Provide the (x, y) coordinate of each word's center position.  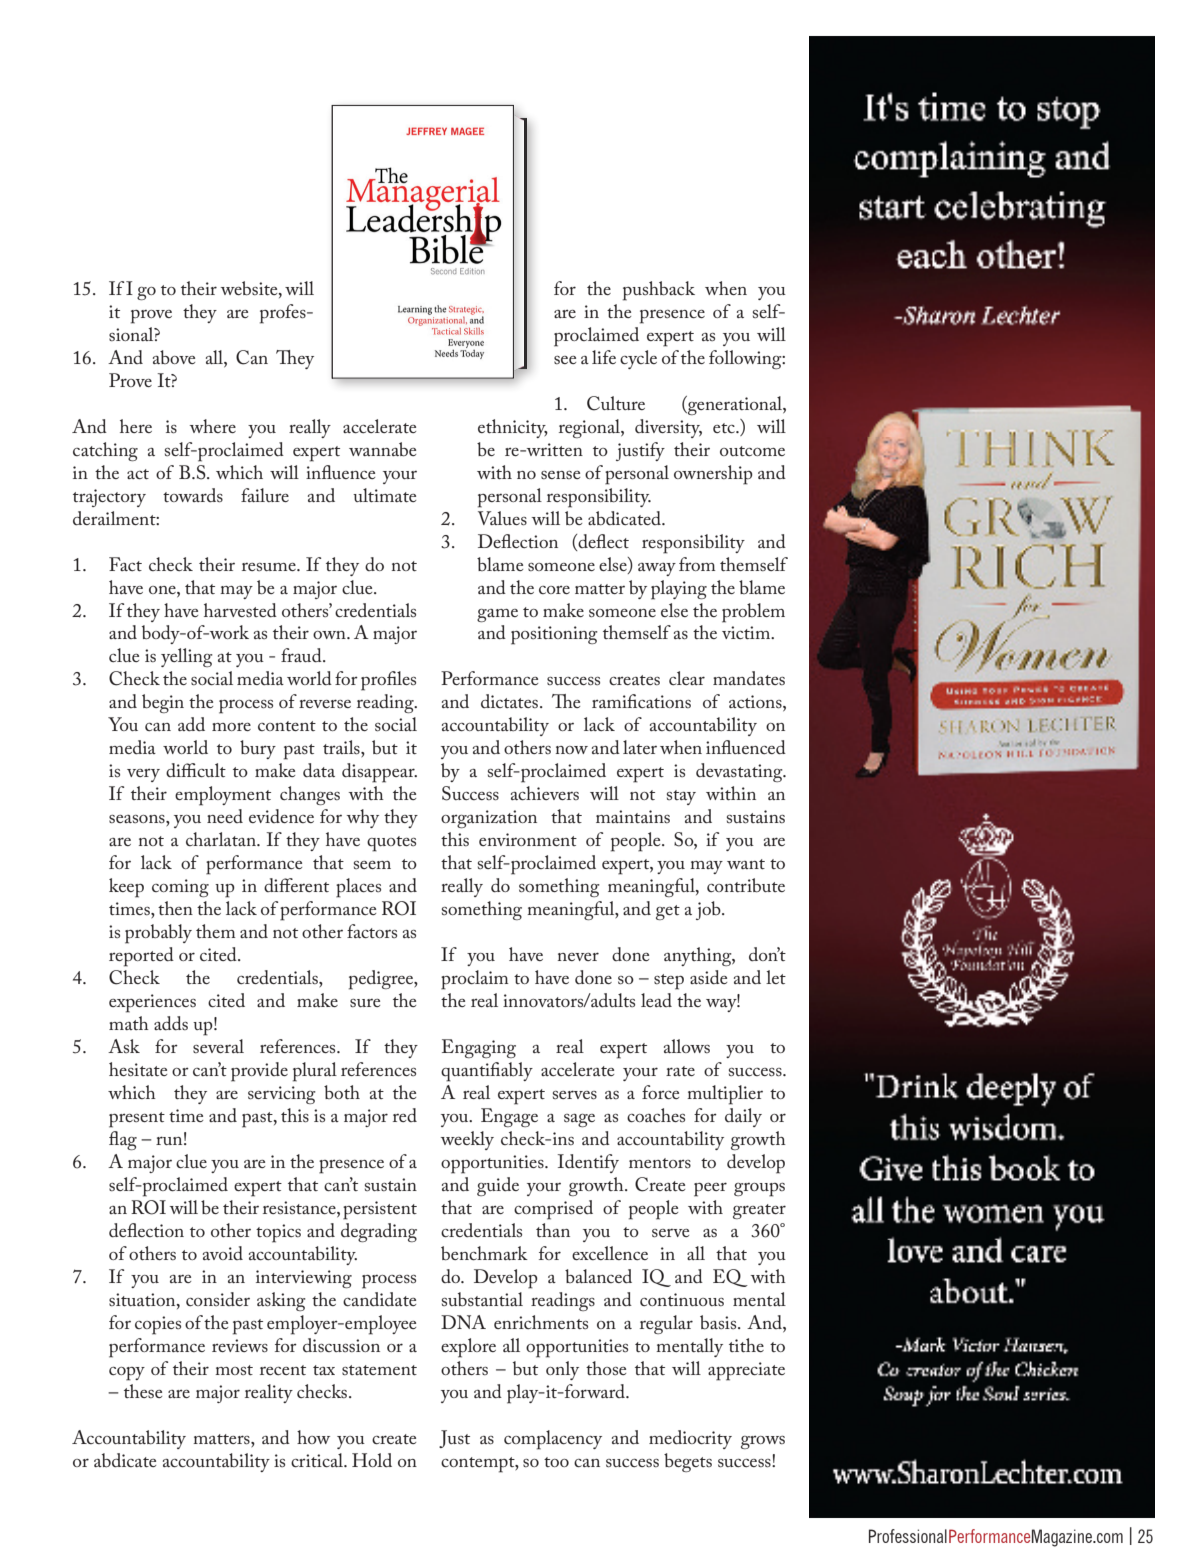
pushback (659, 291)
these (143, 1391)
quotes (391, 844)
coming (180, 888)
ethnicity (513, 428)
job (709, 910)
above (174, 357)
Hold (372, 1460)
